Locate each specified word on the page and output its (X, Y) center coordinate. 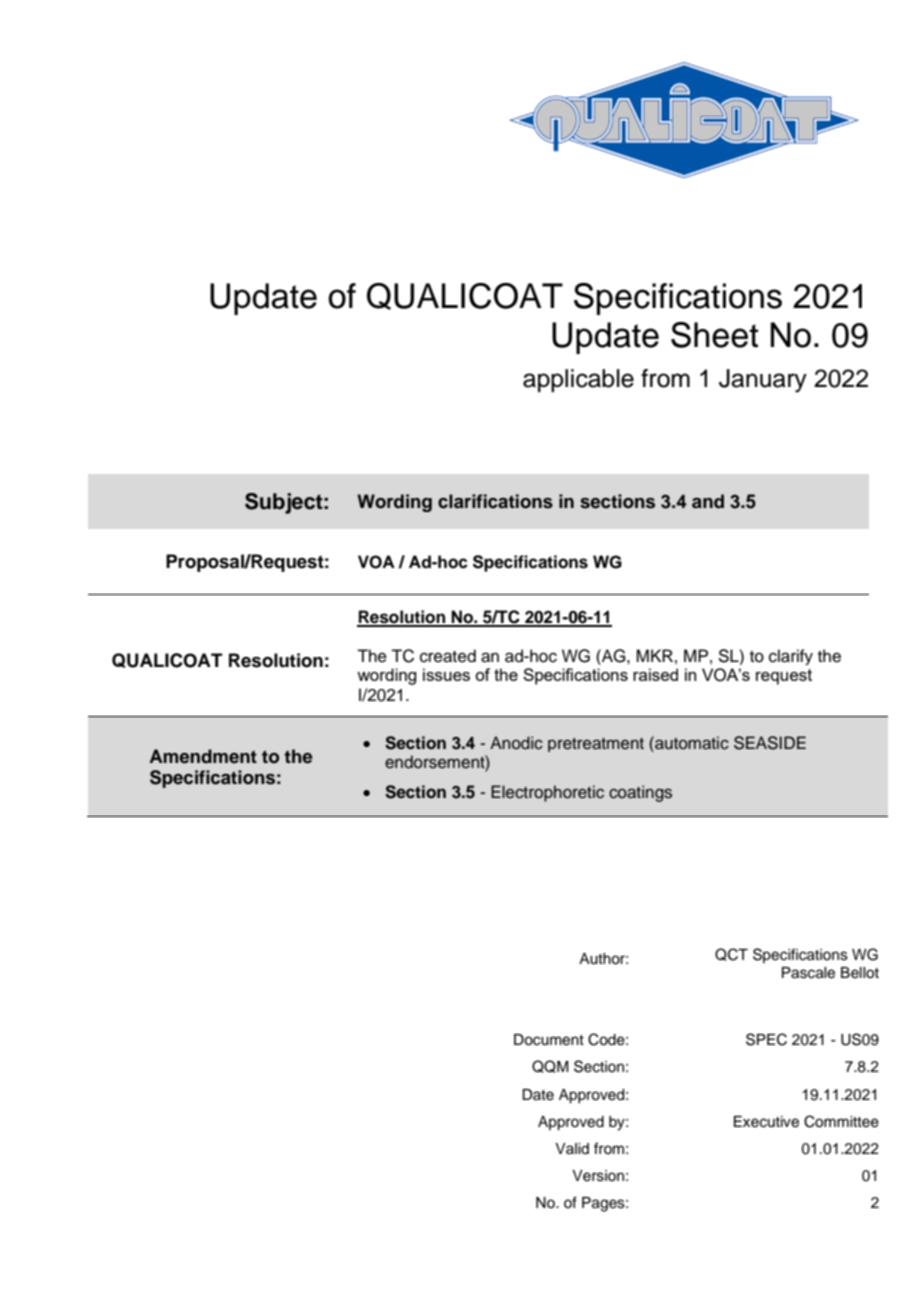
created (448, 656)
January (763, 381)
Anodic (516, 743)
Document (549, 1040)
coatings (640, 793)
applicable (578, 380)
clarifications (495, 501)
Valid (572, 1148)
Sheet (715, 335)
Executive (766, 1122)
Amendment (203, 756)
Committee (841, 1121)
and (708, 501)
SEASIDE (770, 743)
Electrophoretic (547, 793)
